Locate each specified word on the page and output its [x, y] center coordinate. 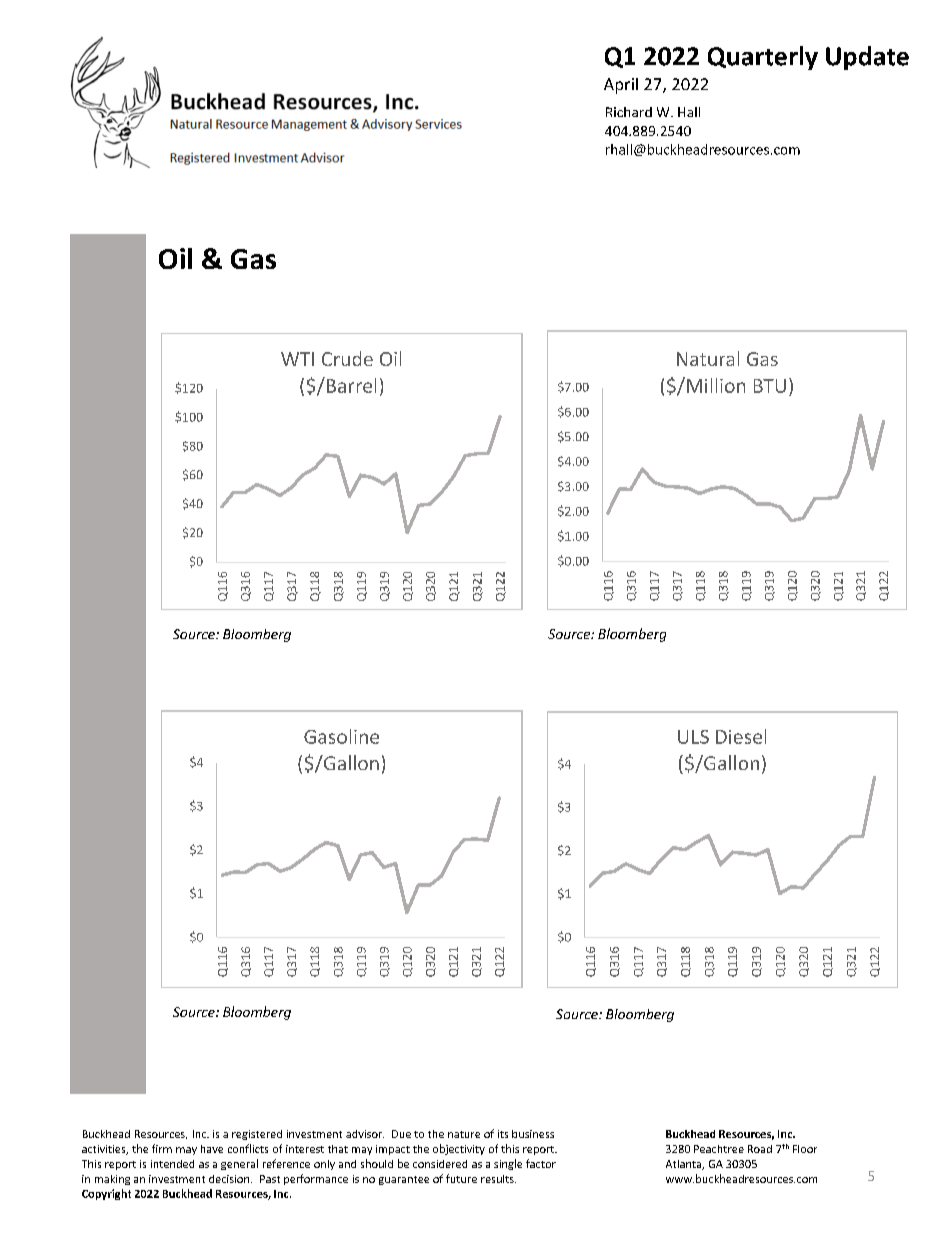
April [621, 86]
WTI [297, 359]
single [508, 1164]
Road [760, 1149]
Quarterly [763, 58]
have [212, 1149]
